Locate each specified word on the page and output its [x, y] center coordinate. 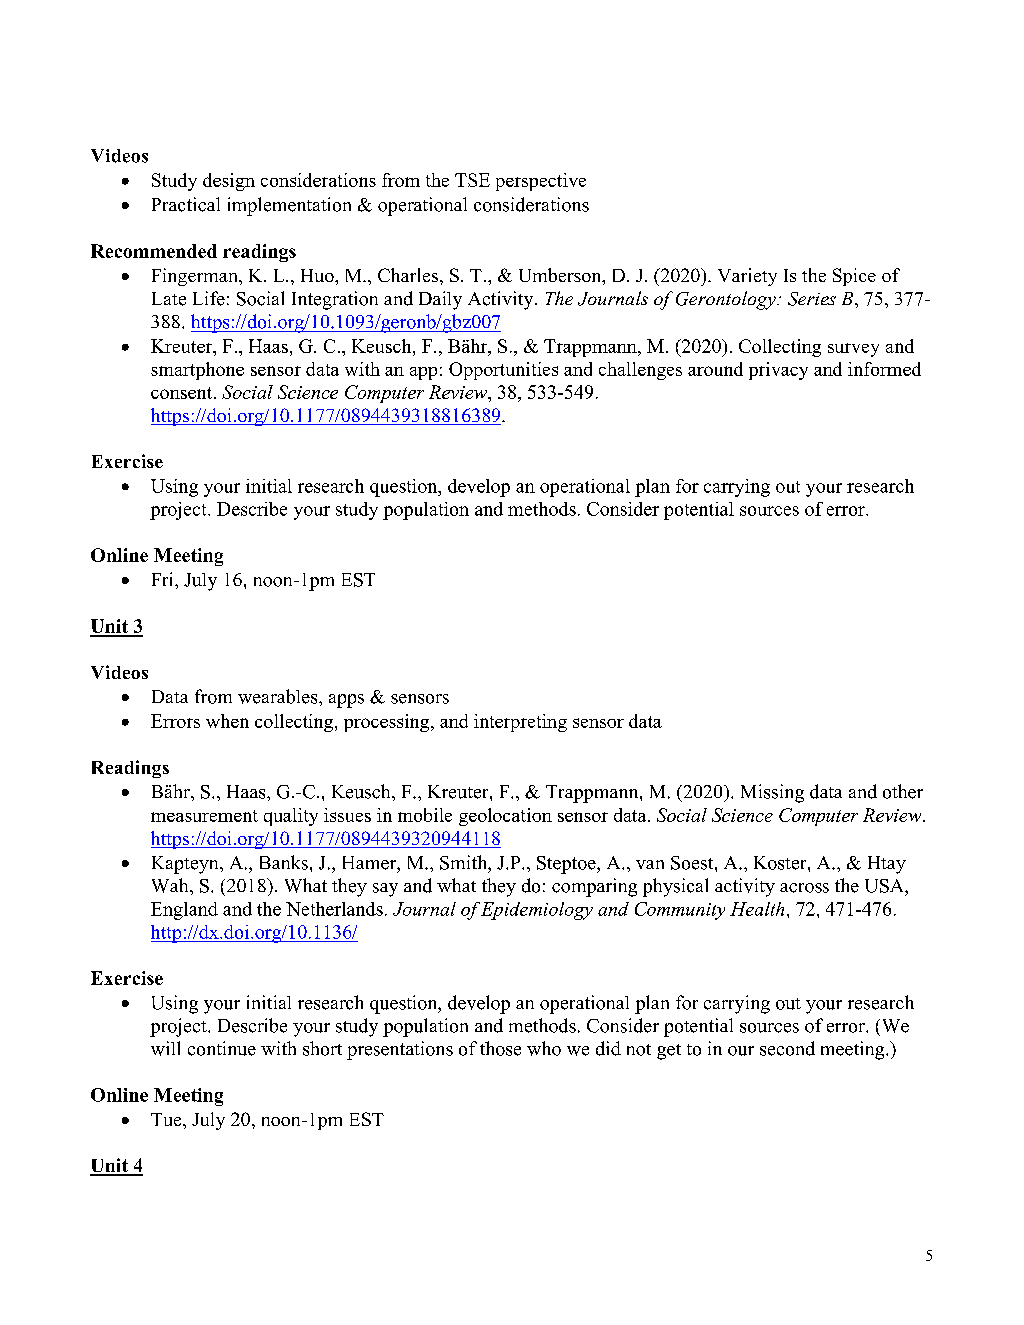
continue [222, 1048]
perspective [541, 182]
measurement [204, 816]
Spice [854, 277]
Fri [164, 579]
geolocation [505, 817]
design [229, 182]
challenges [640, 371]
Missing [772, 793]
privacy [778, 371]
